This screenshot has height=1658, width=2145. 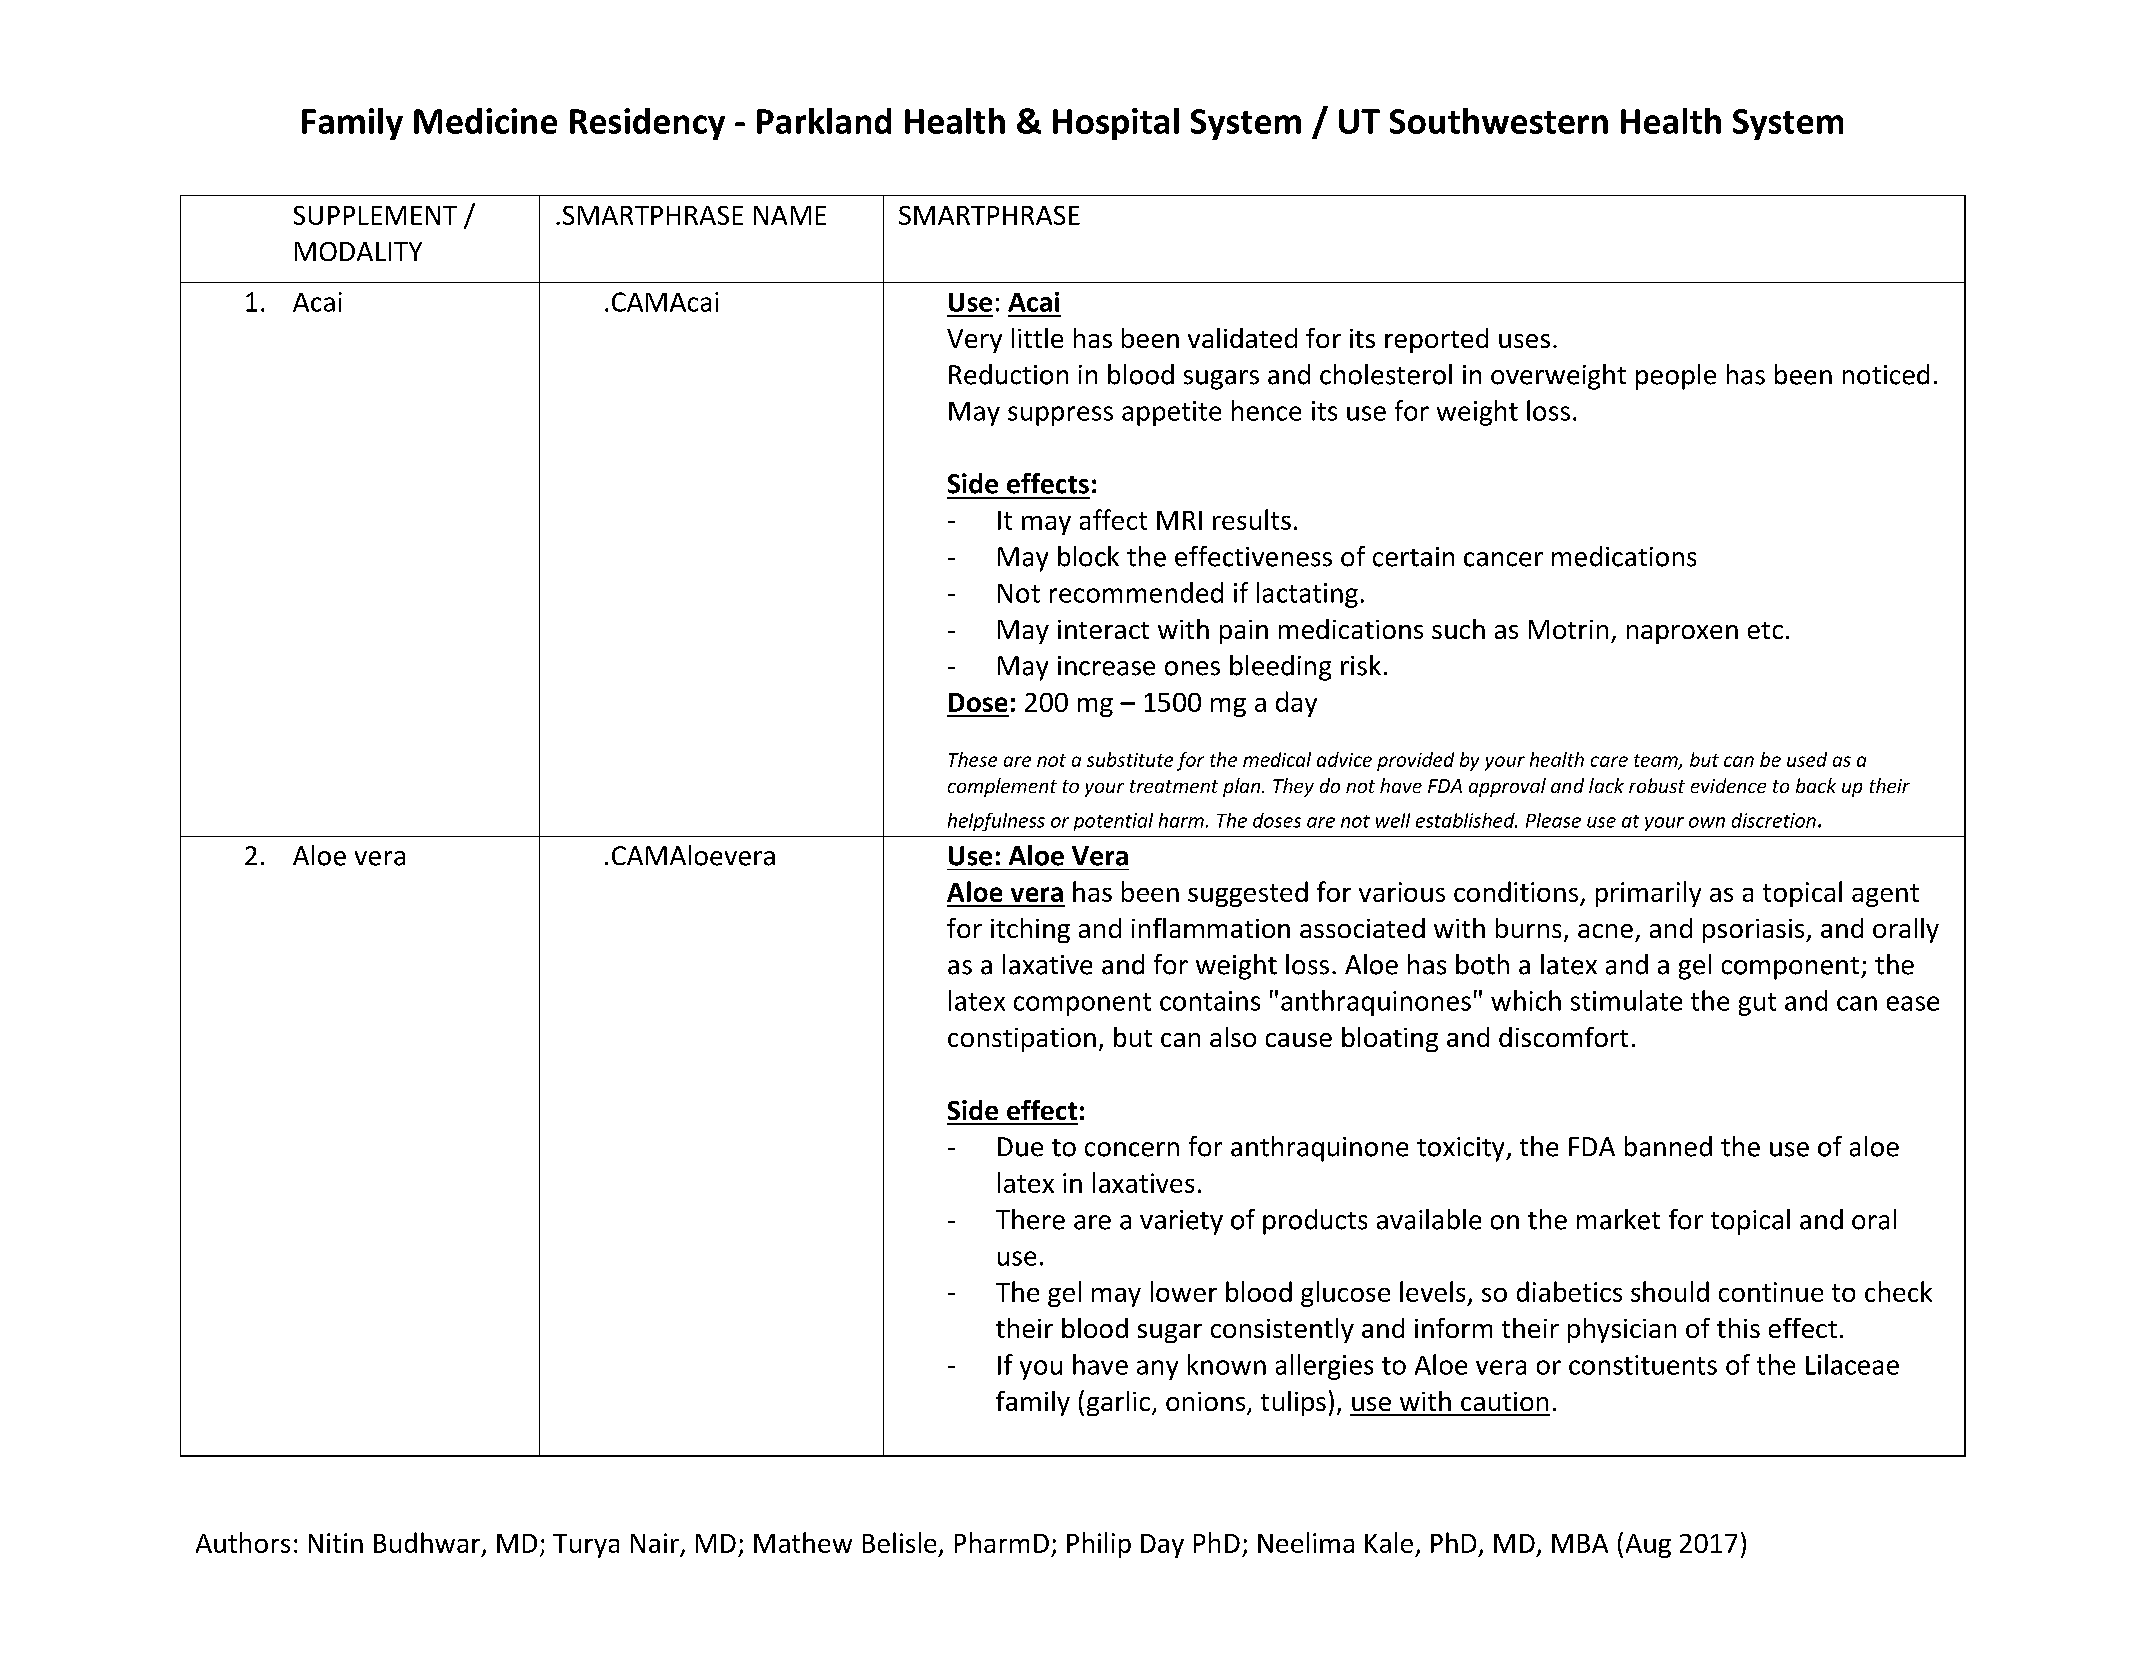 I want to click on potential, so click(x=1113, y=822).
